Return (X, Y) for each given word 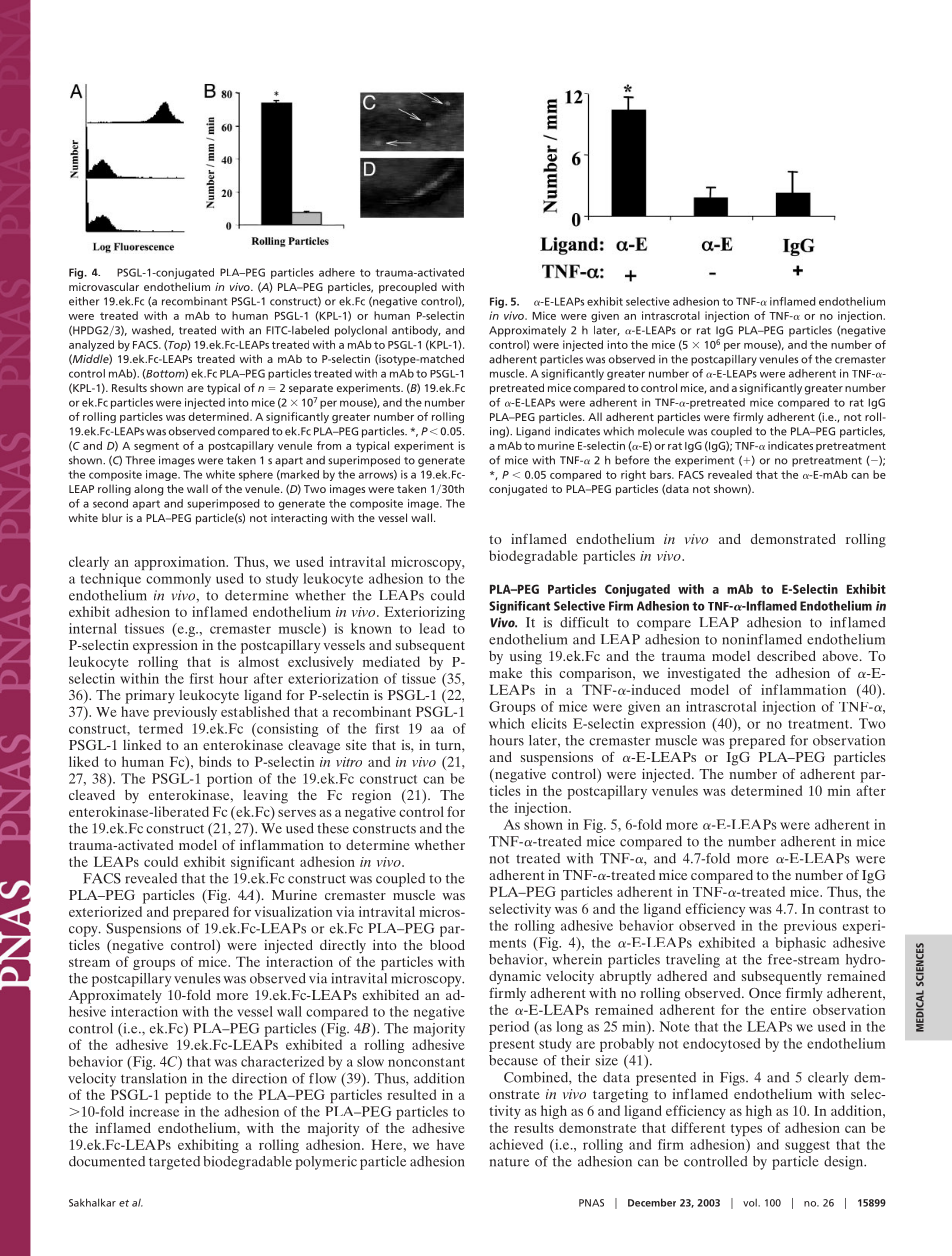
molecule (661, 431)
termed (161, 728)
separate (311, 390)
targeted (174, 1163)
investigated (704, 675)
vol (751, 1203)
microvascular (104, 286)
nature (509, 1162)
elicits (549, 723)
